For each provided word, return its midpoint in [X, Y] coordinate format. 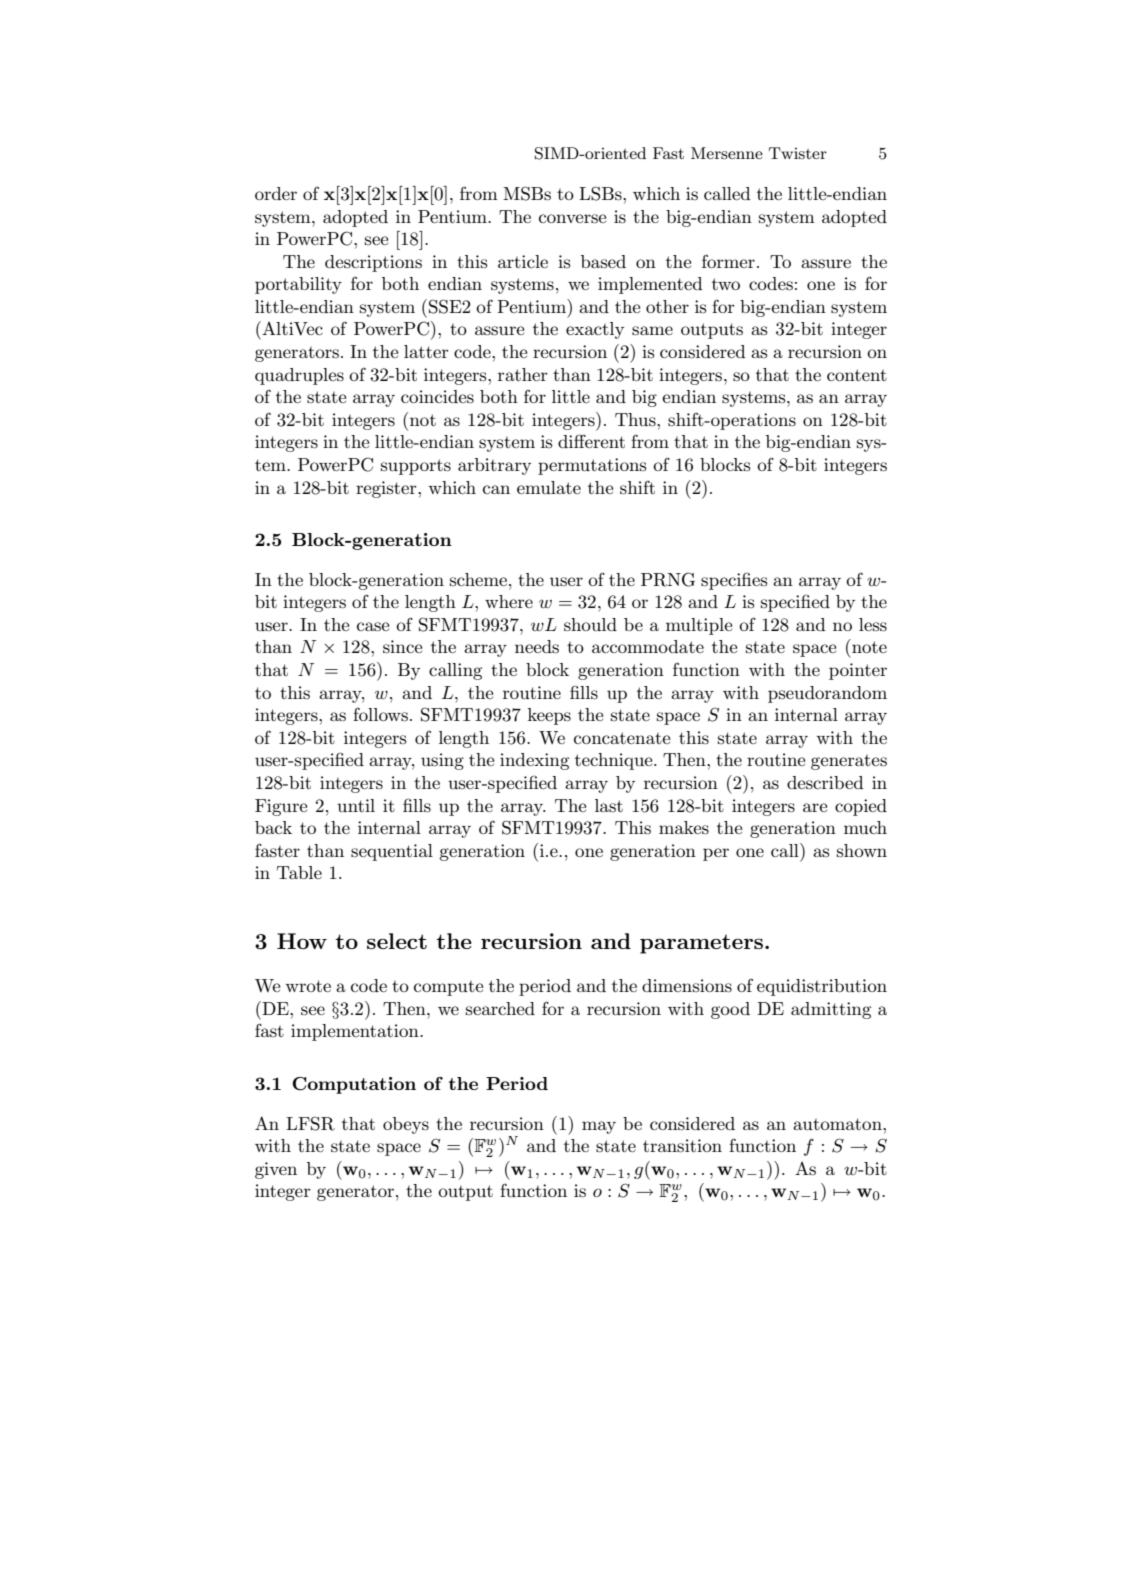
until [356, 805]
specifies [734, 581]
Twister [798, 153]
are [815, 807]
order [276, 193]
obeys [406, 1125]
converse [572, 219]
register [387, 489]
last [609, 806]
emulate [549, 487]
